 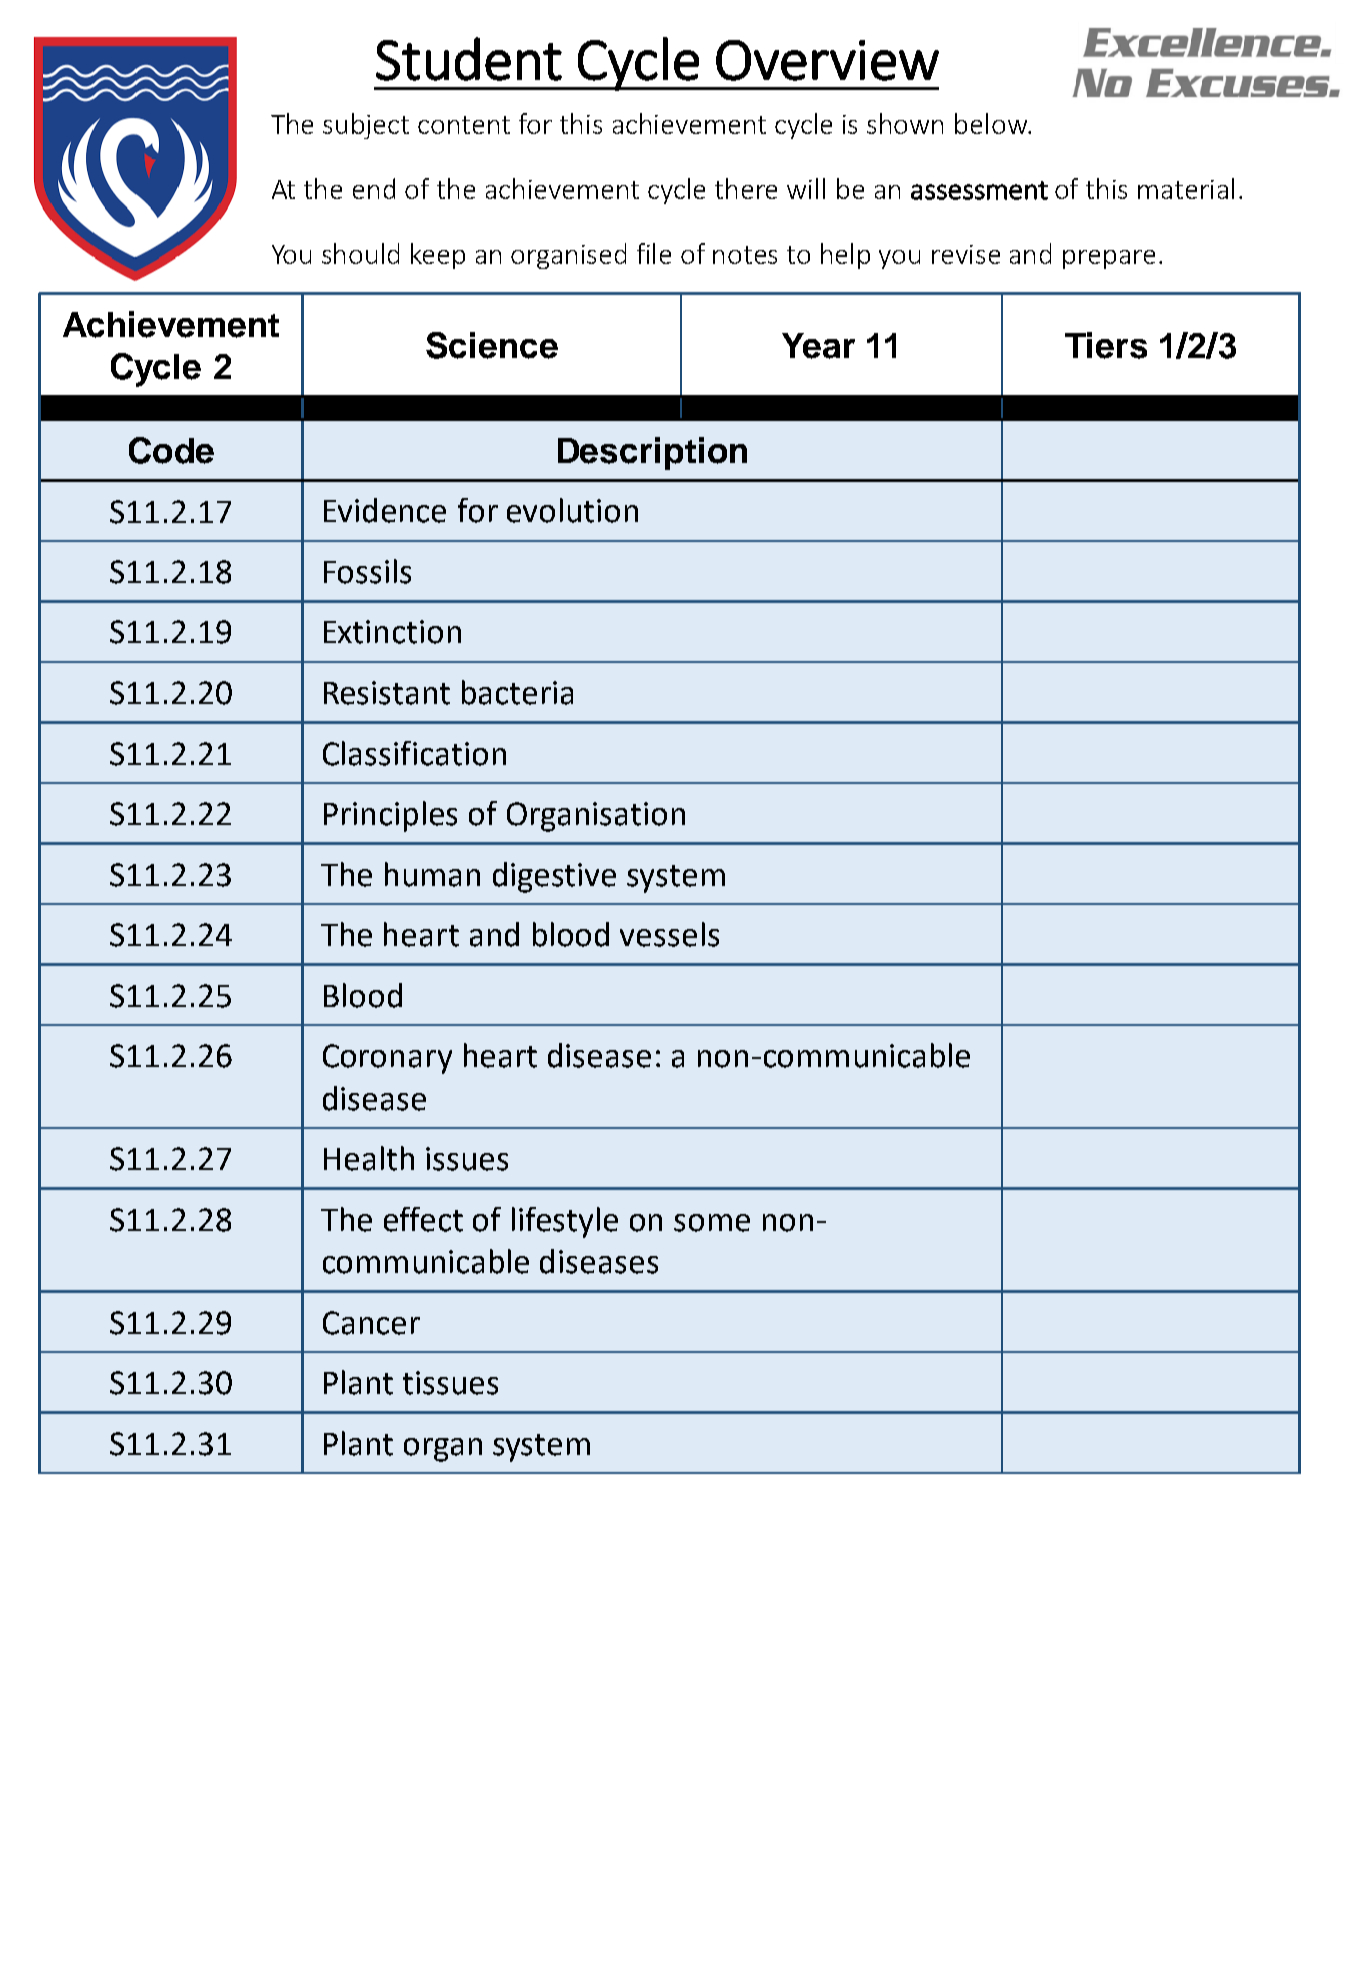 What do you see at coordinates (712, 1223) in the screenshot?
I see `some` at bounding box center [712, 1223].
